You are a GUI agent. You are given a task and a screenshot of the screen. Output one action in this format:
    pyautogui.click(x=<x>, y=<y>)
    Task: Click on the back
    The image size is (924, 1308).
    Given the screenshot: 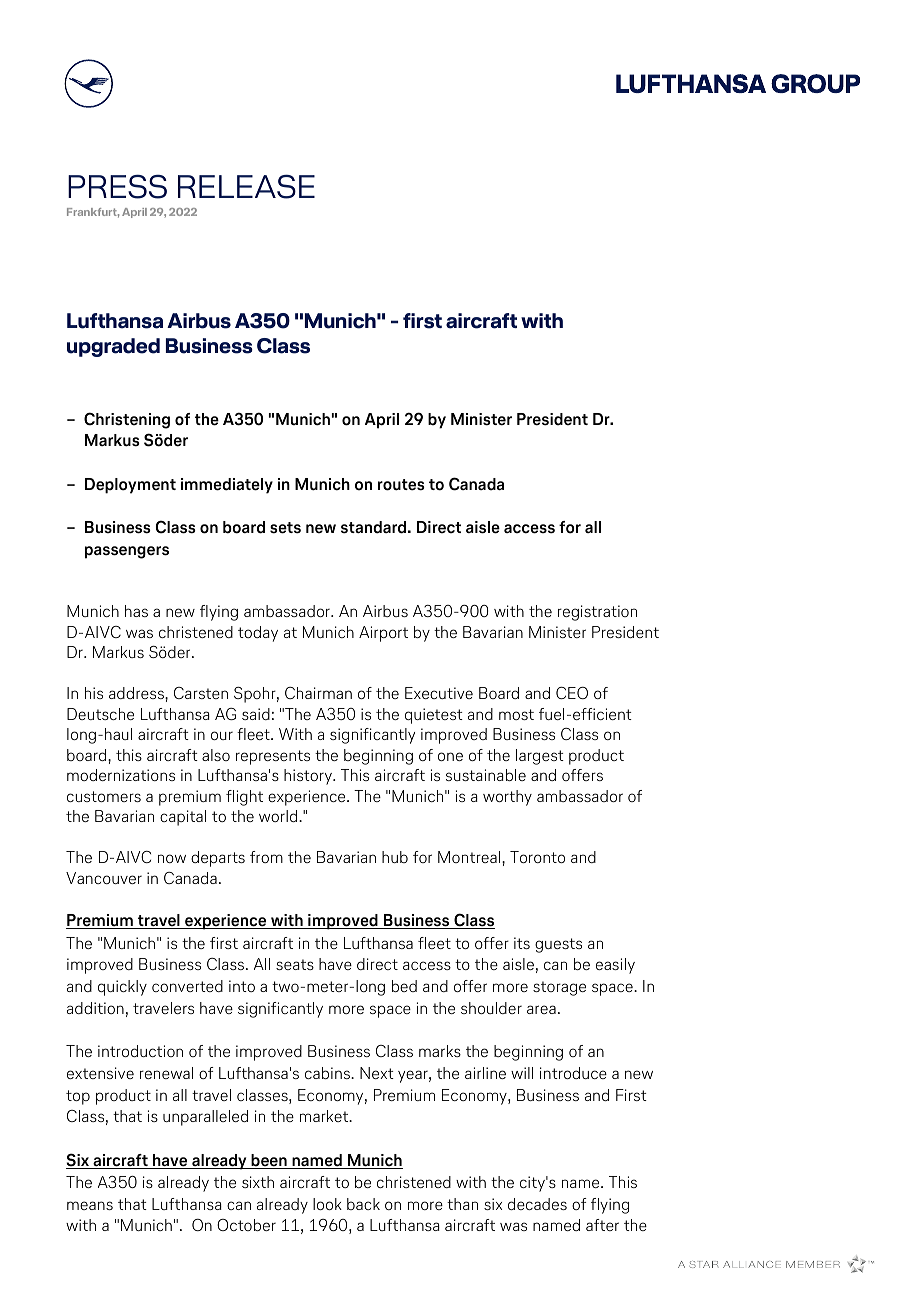 What is the action you would take?
    pyautogui.click(x=363, y=1204)
